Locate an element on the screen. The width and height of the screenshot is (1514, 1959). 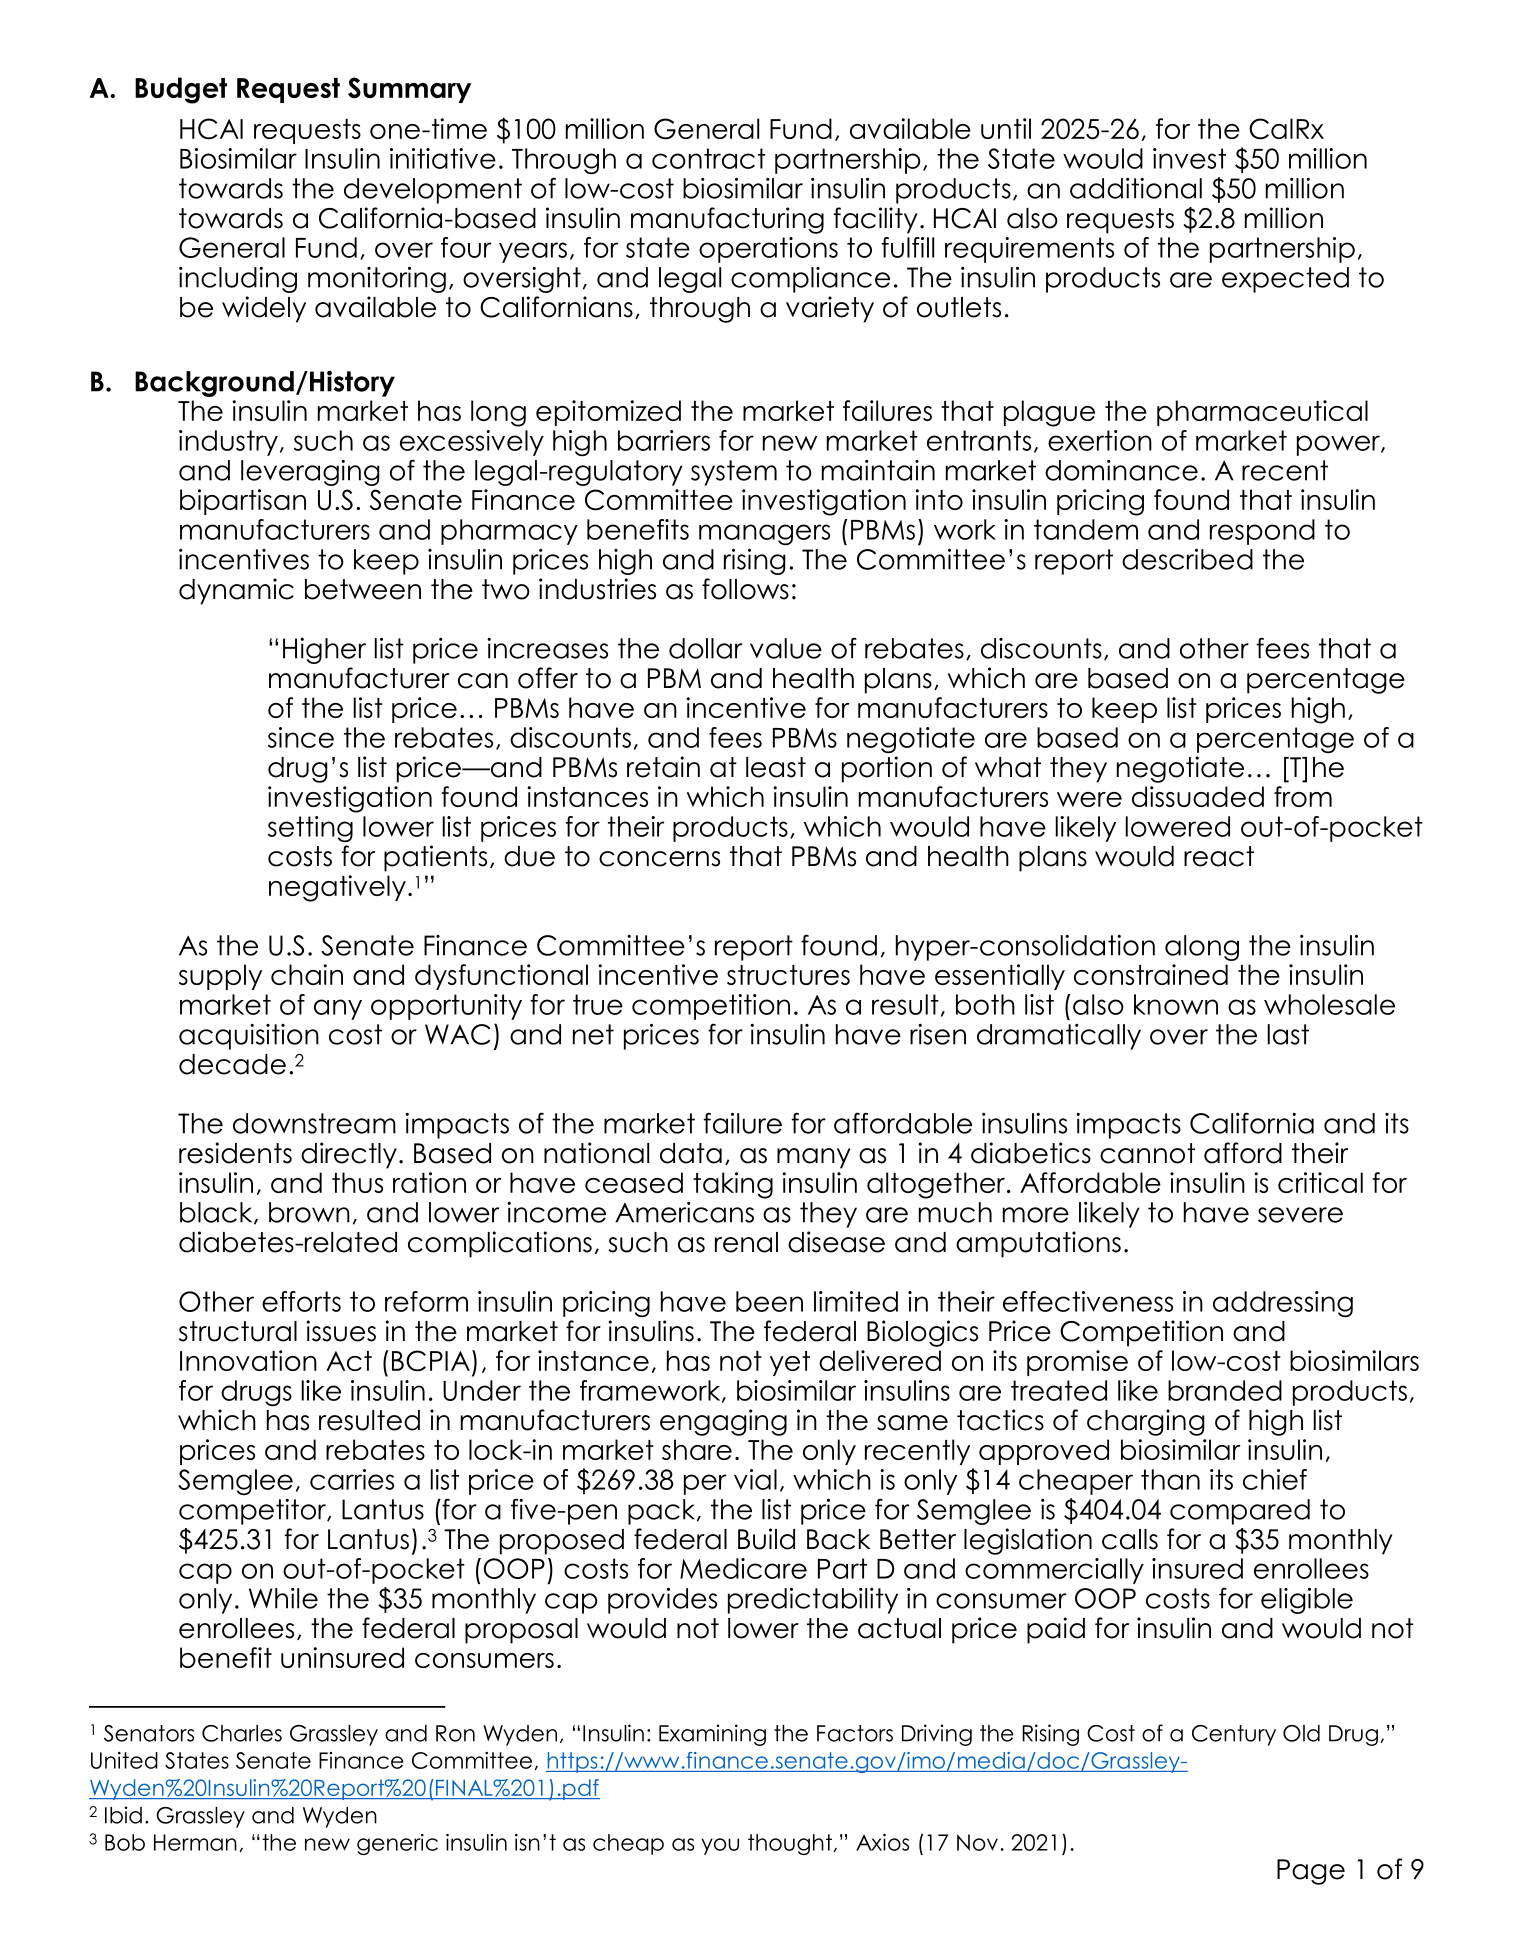
Herman is located at coordinates (195, 1842).
